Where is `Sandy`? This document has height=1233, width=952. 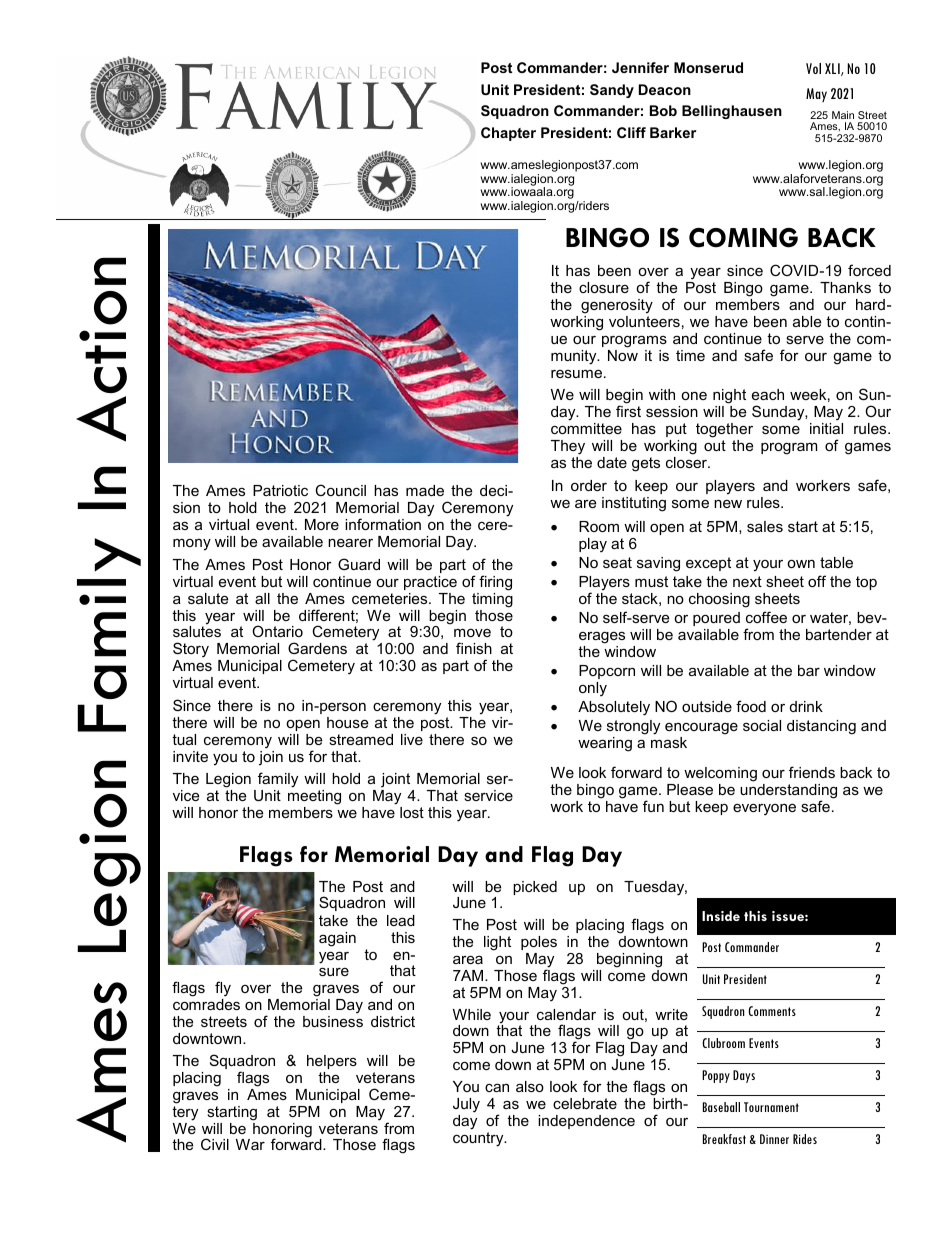
Sandy is located at coordinates (612, 91).
